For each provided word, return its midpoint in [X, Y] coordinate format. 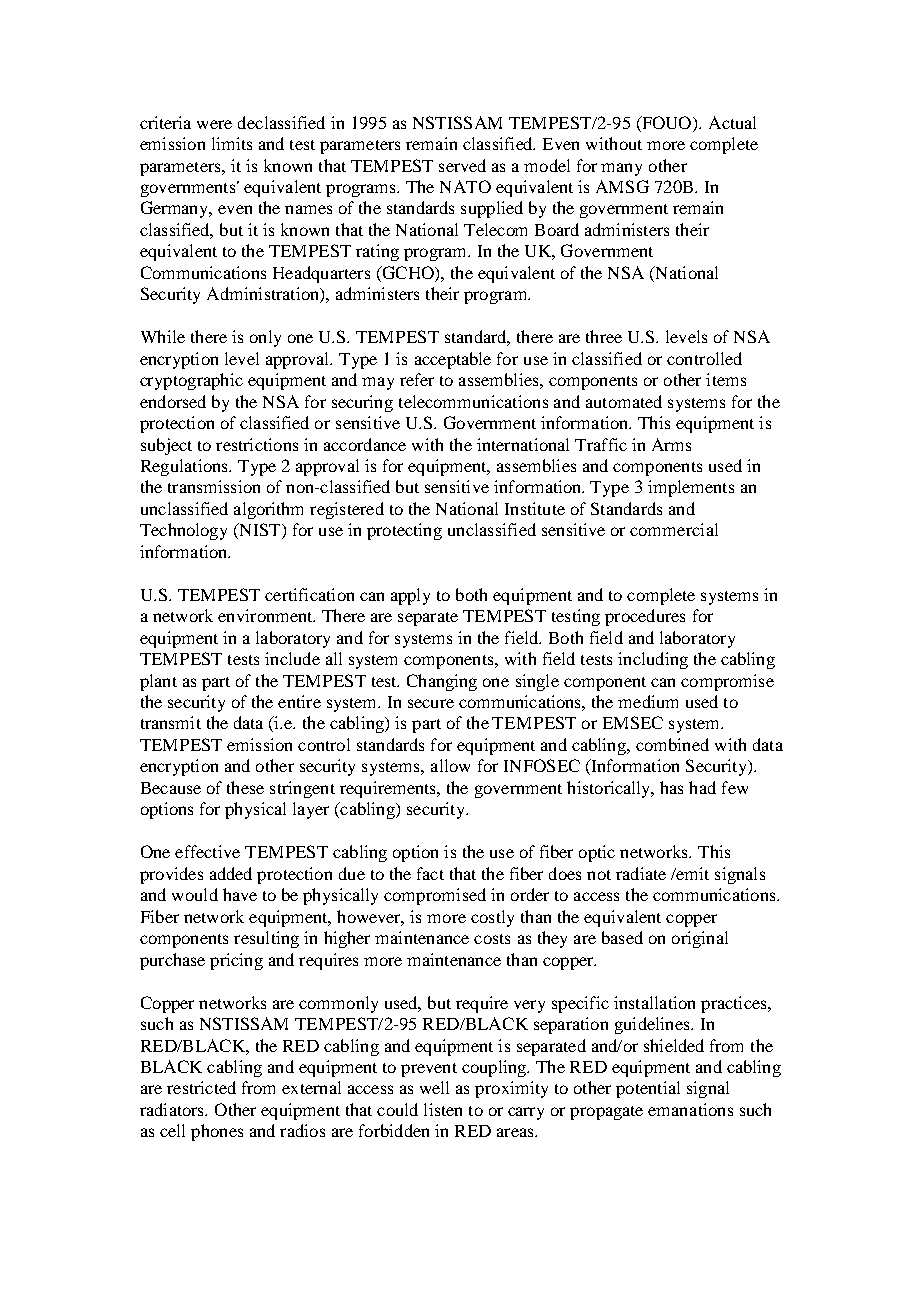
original [700, 939]
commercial [674, 529]
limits [232, 143]
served [462, 165]
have [240, 894]
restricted [201, 1087]
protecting [404, 531]
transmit [171, 722]
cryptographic [191, 381]
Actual [732, 122]
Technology [183, 531]
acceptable [453, 360]
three [604, 336]
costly [492, 918]
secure [431, 703]
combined [672, 744]
